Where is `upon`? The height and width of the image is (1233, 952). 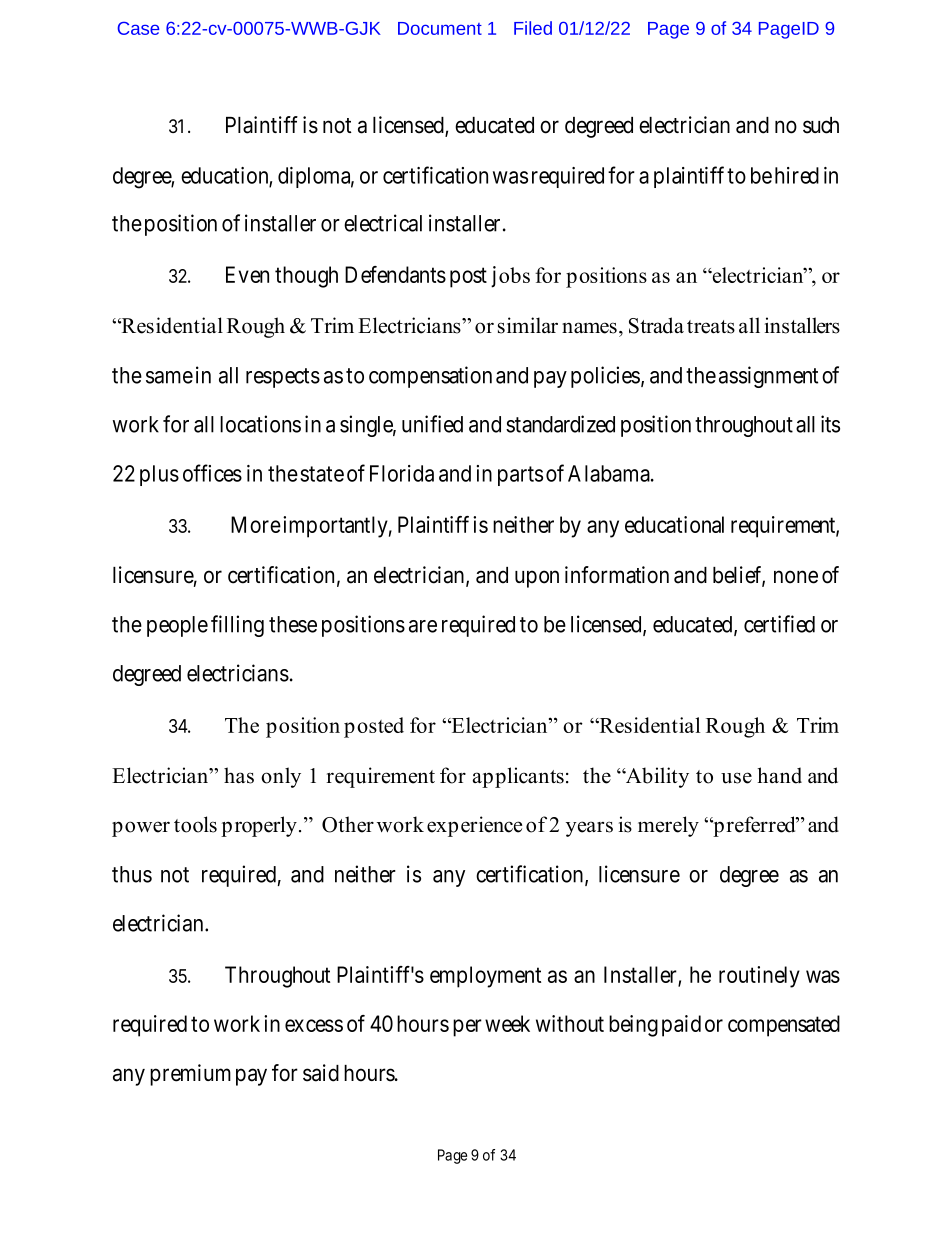
upon is located at coordinates (537, 579).
